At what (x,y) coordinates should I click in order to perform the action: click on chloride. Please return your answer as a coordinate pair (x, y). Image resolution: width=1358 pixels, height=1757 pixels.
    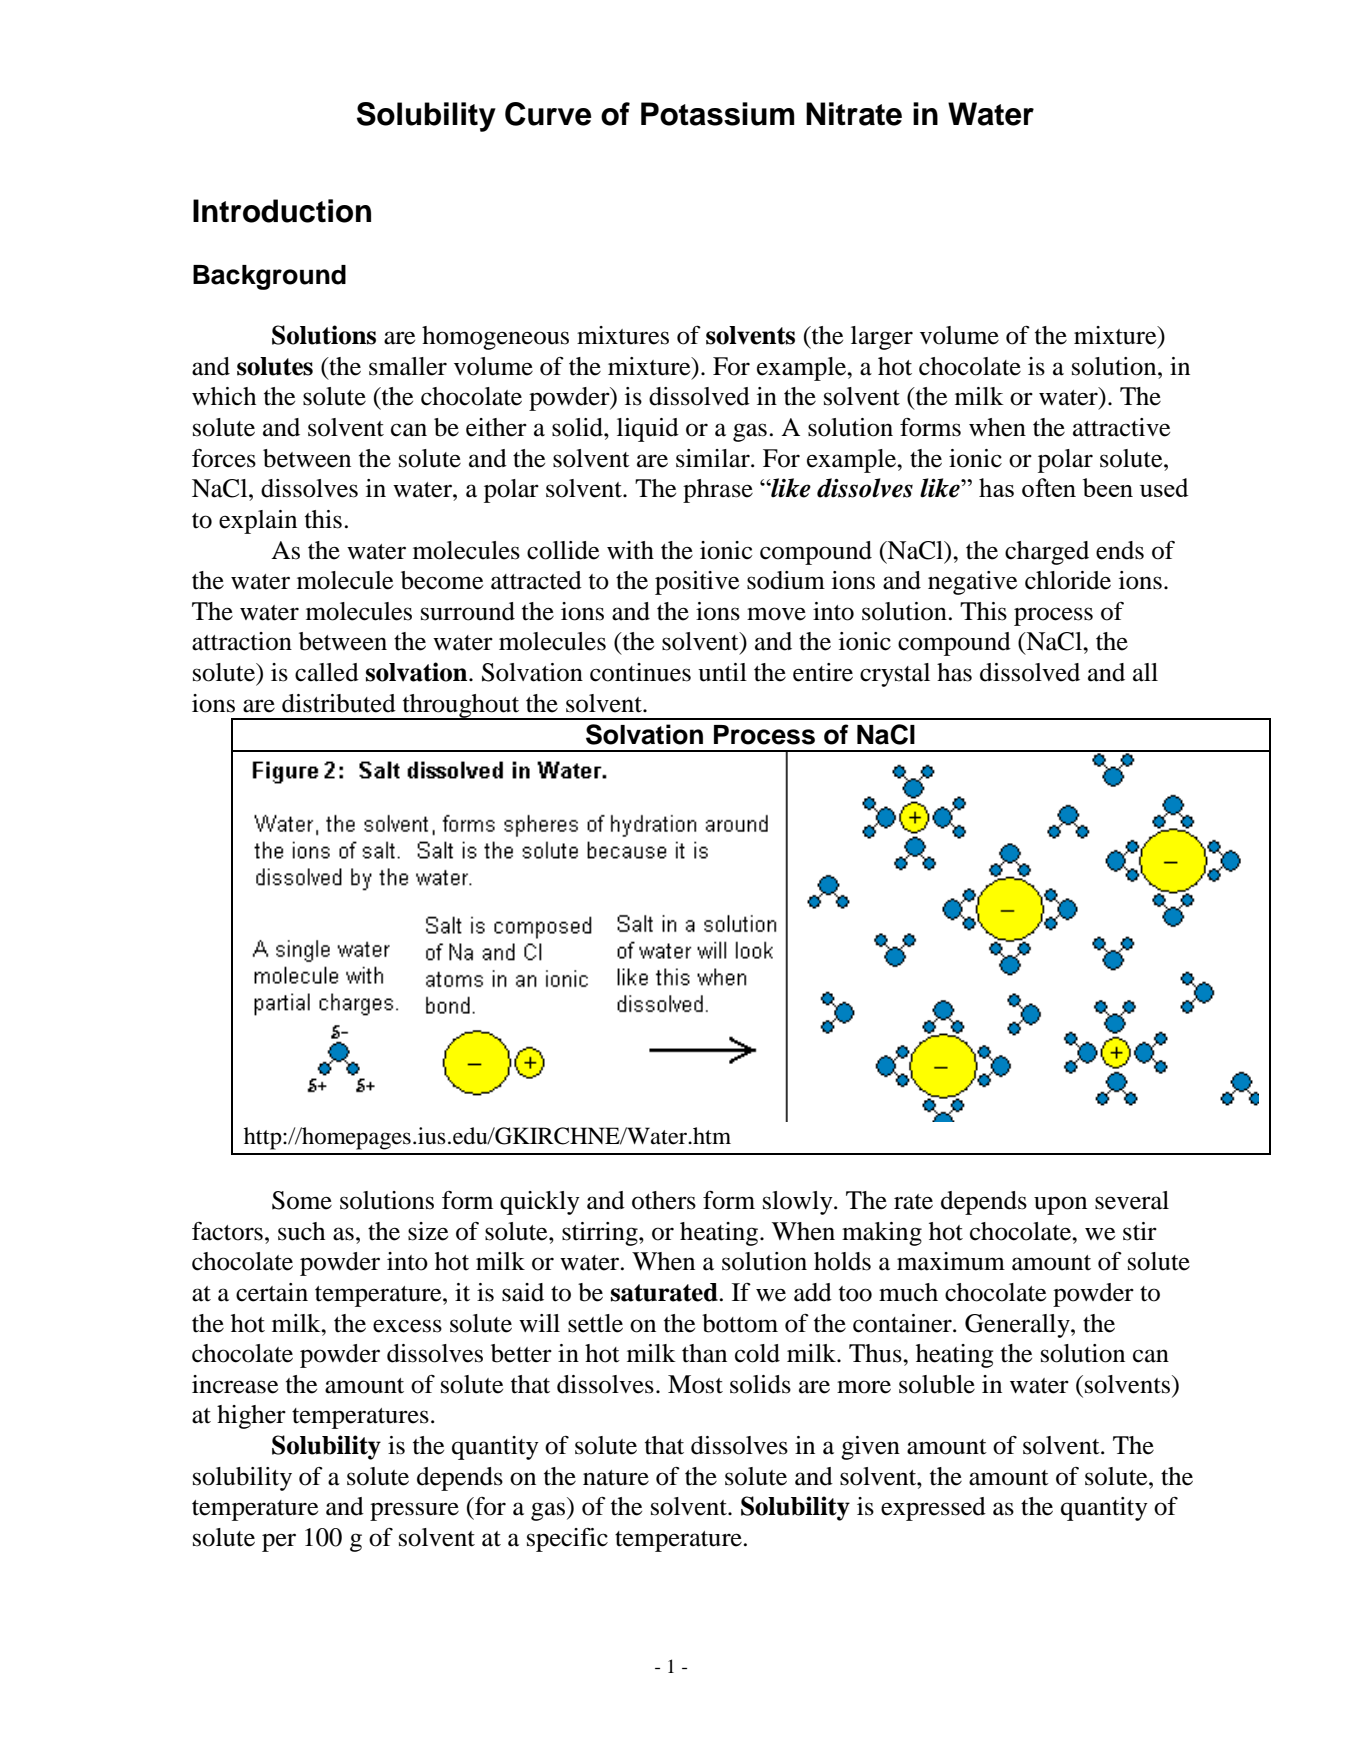
    Looking at the image, I should click on (1068, 580).
